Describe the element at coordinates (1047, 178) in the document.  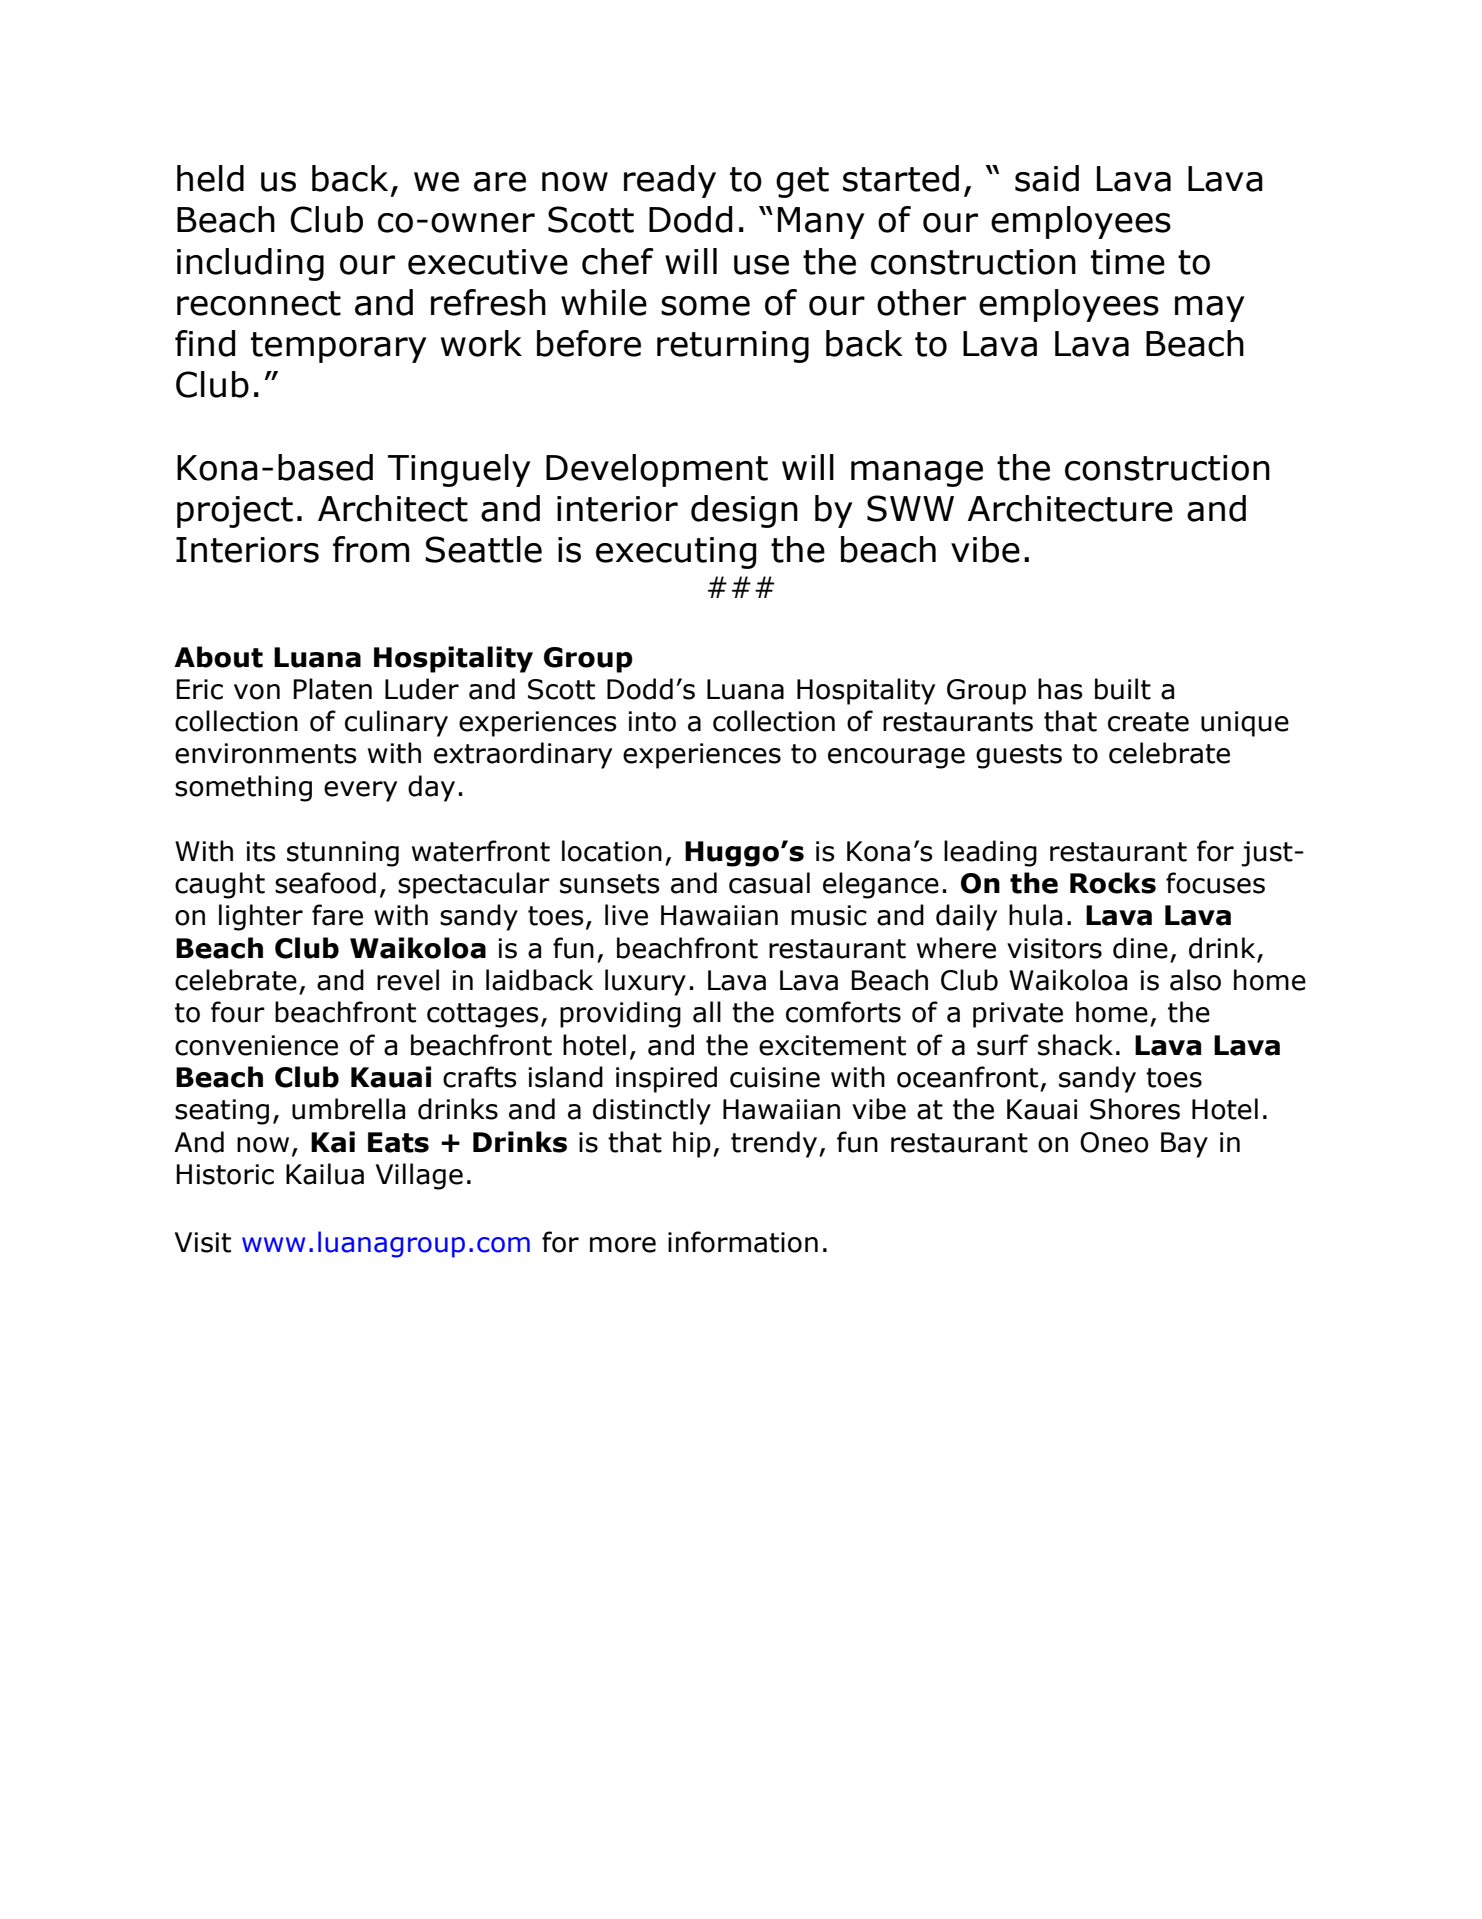
I see `said` at that location.
